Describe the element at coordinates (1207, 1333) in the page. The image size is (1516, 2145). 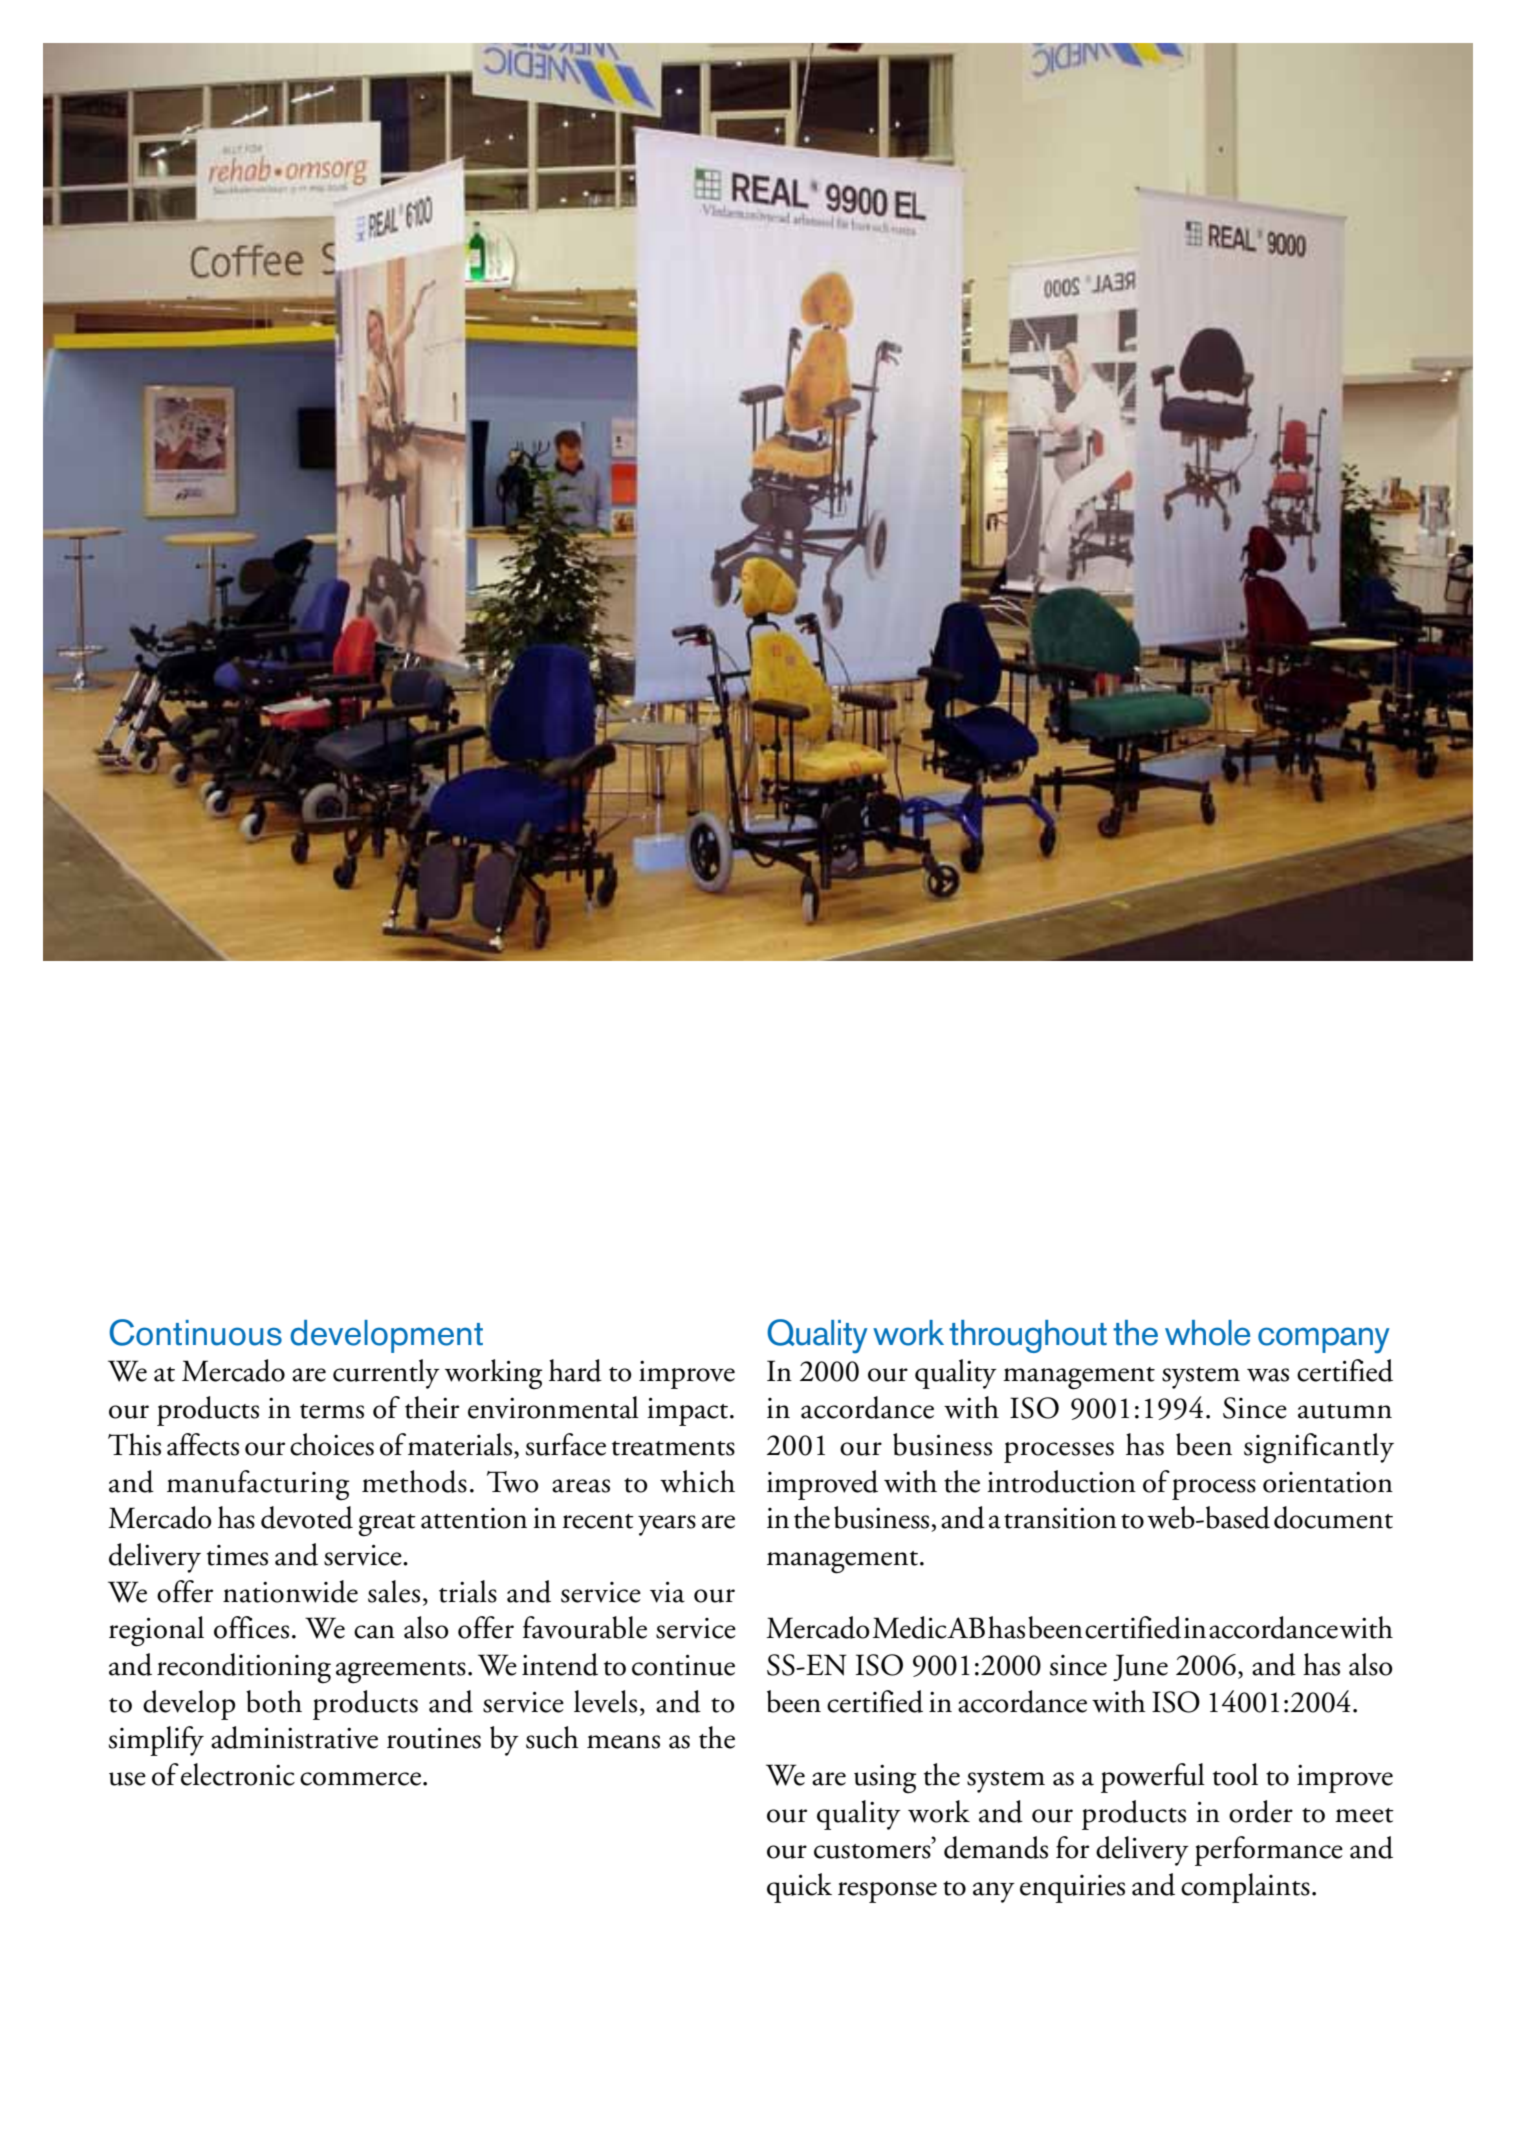
I see `whole` at that location.
